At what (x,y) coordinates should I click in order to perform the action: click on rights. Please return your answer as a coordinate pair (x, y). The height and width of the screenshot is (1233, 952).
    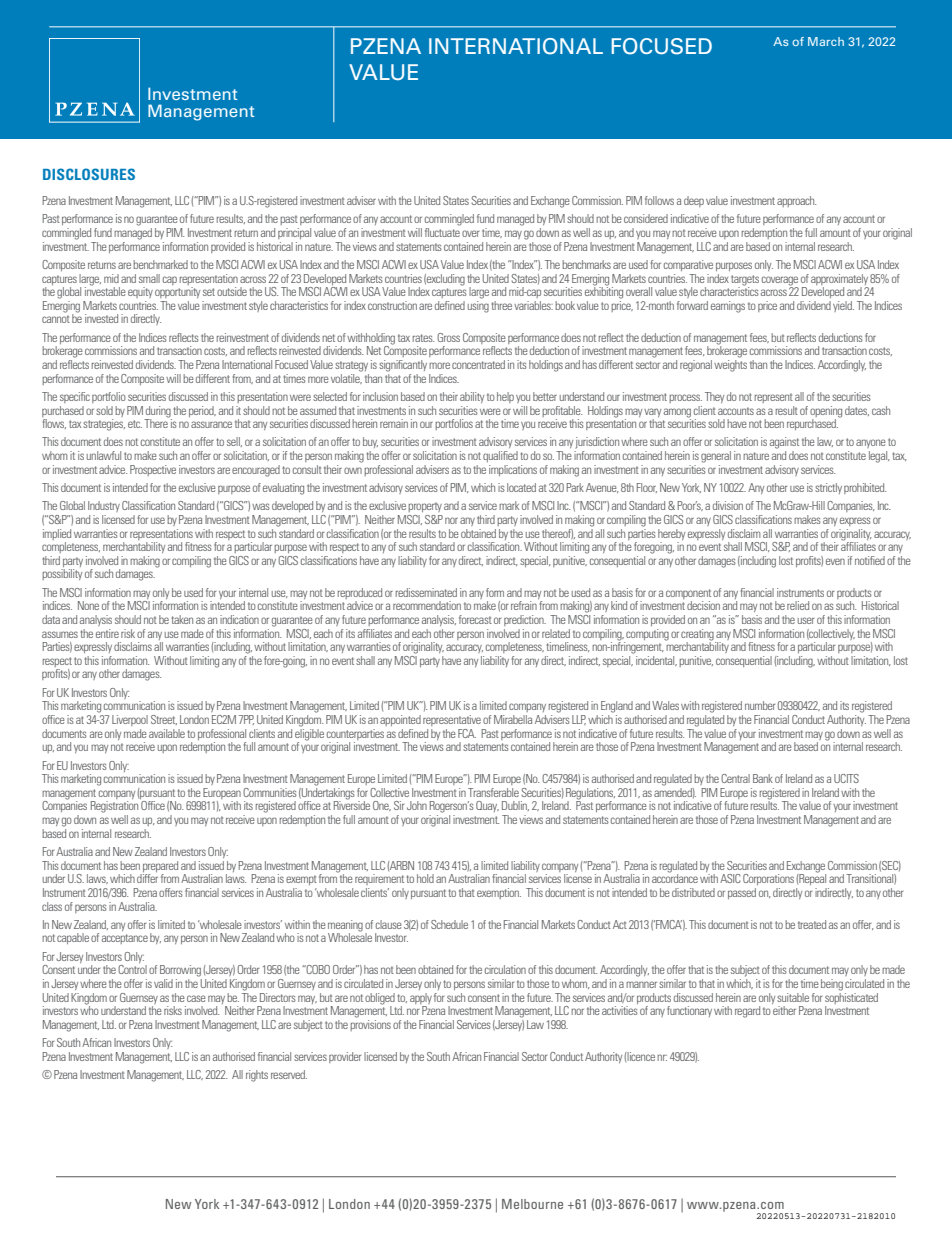
    Looking at the image, I should click on (257, 1076).
